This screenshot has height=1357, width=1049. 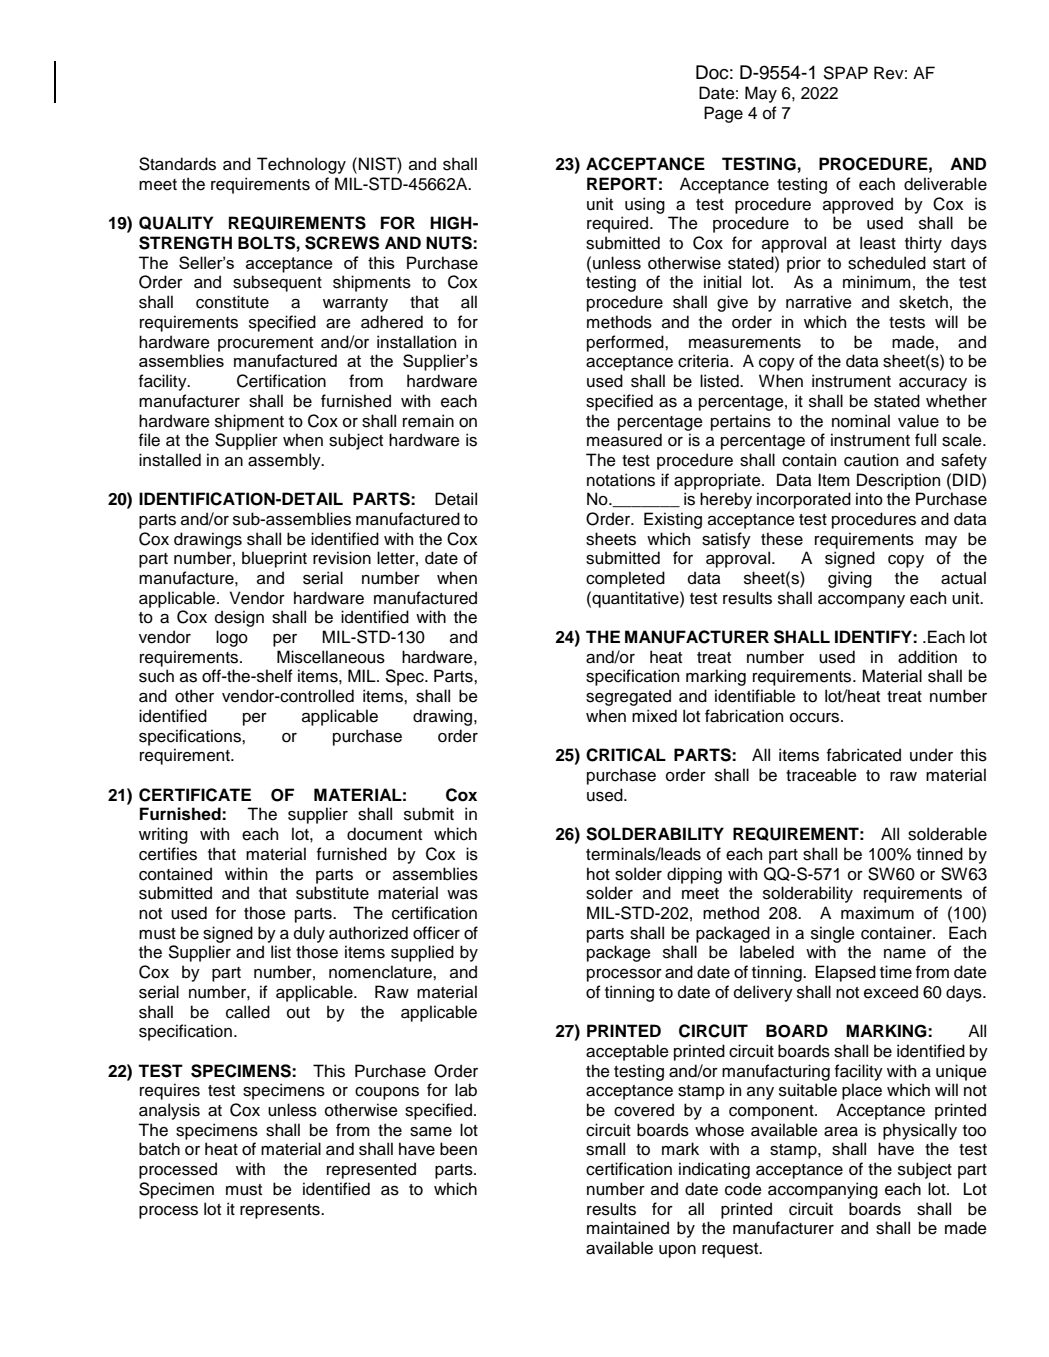 I want to click on tinned, so click(x=940, y=854).
